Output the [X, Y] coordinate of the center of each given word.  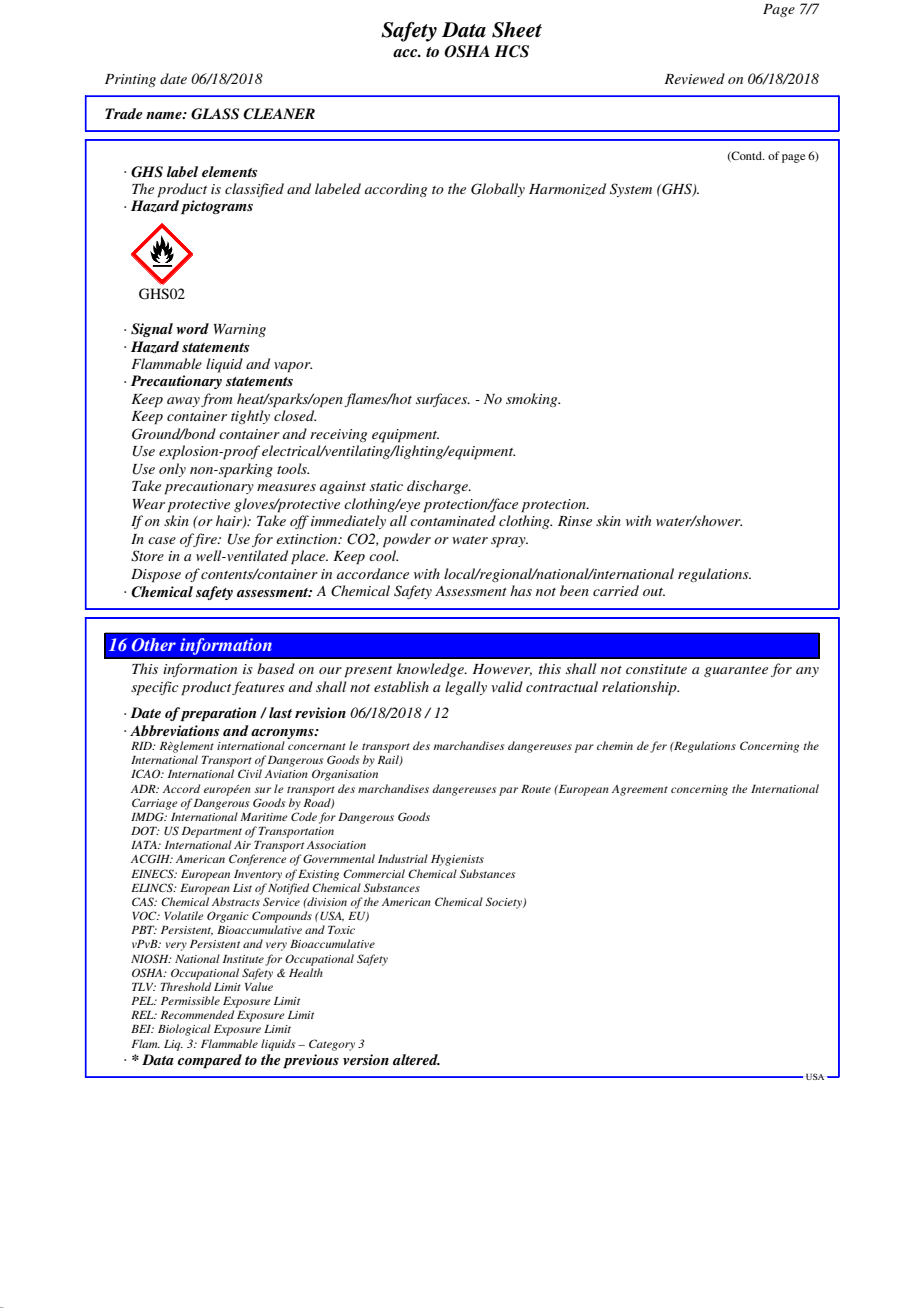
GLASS [215, 114]
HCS [511, 51]
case [162, 540]
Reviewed [694, 78]
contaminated [453, 520]
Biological [184, 1030]
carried [616, 590]
